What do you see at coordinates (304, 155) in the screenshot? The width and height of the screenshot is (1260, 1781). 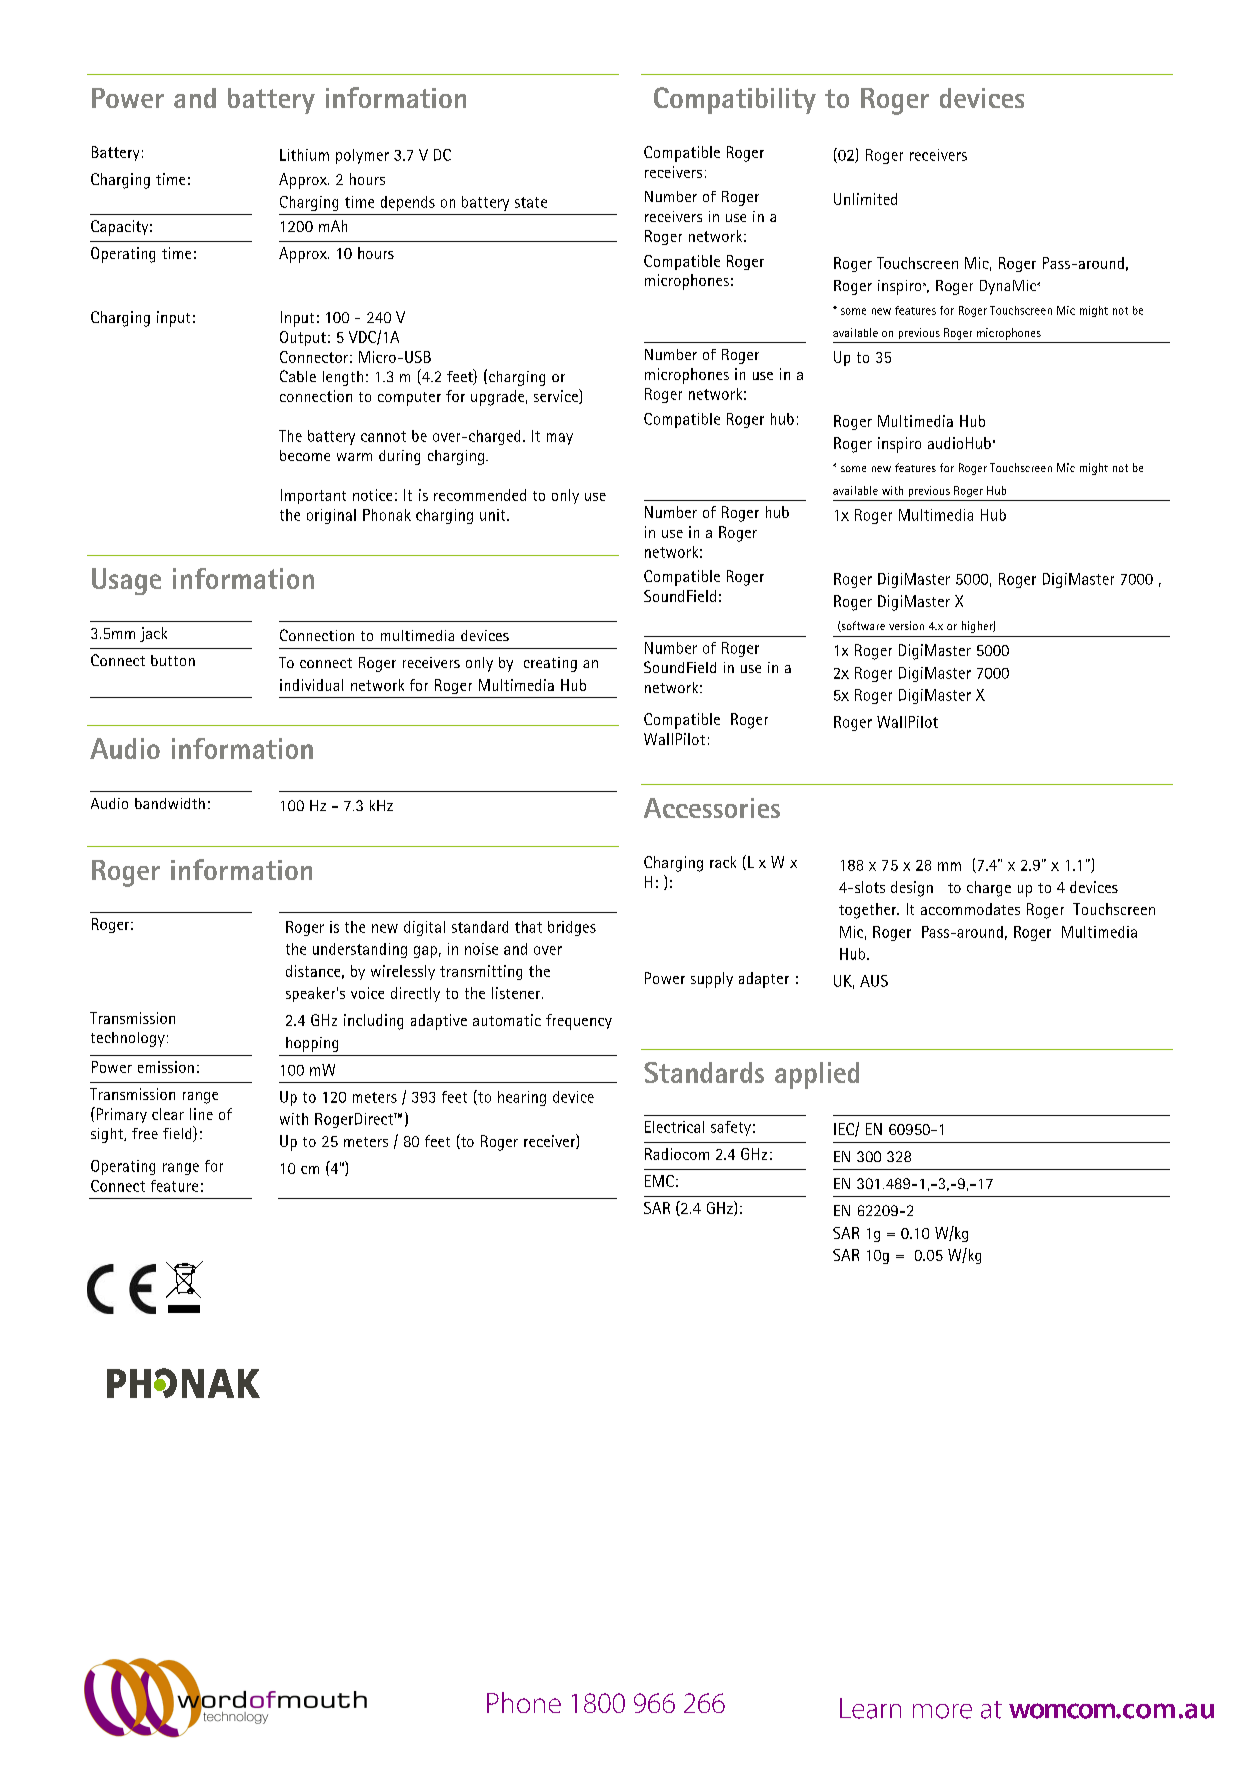 I see `Lithium` at bounding box center [304, 155].
